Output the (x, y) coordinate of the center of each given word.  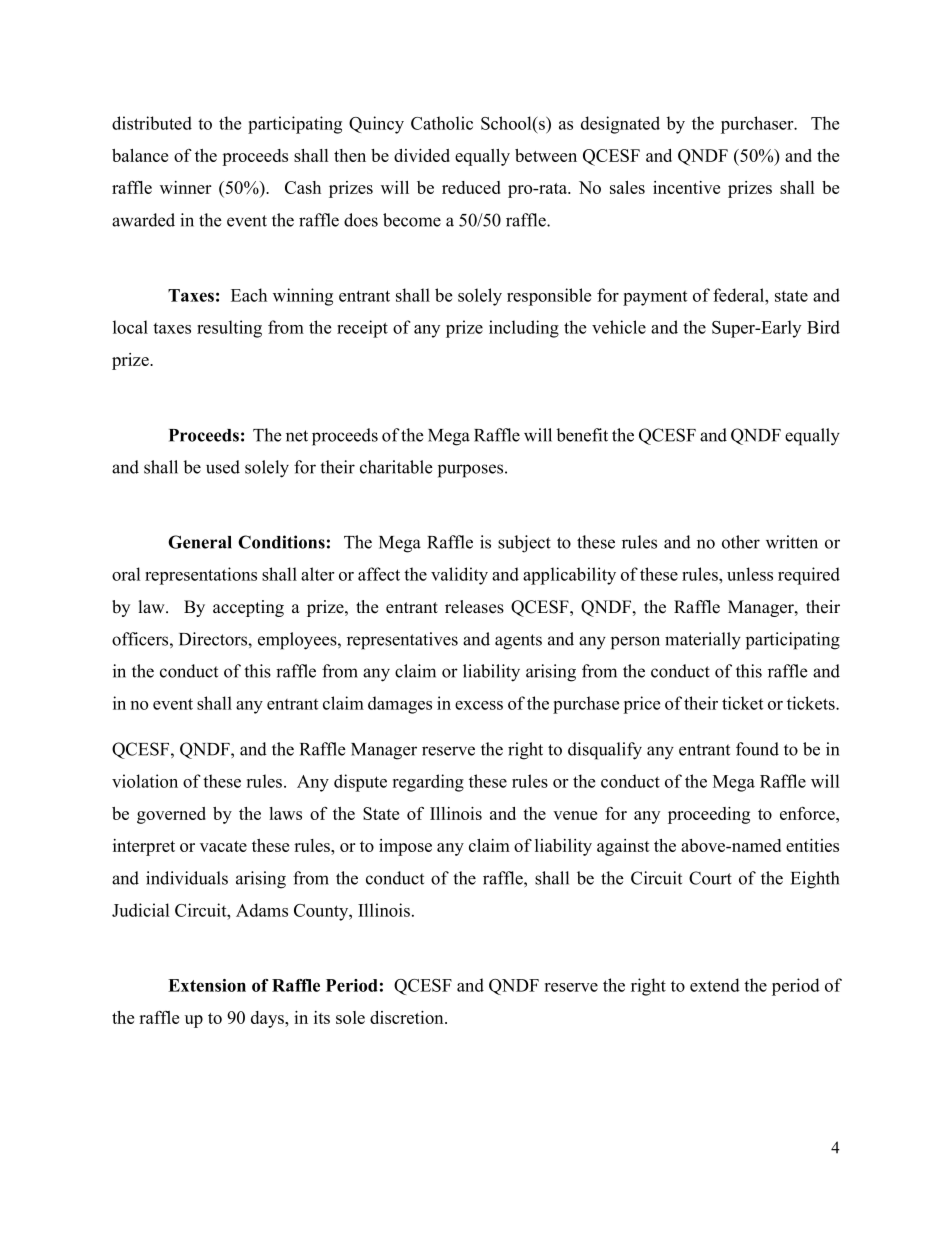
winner (186, 187)
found (757, 749)
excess (479, 705)
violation (145, 781)
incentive (686, 187)
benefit (582, 435)
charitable (396, 467)
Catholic (442, 123)
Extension (207, 985)
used (223, 467)
